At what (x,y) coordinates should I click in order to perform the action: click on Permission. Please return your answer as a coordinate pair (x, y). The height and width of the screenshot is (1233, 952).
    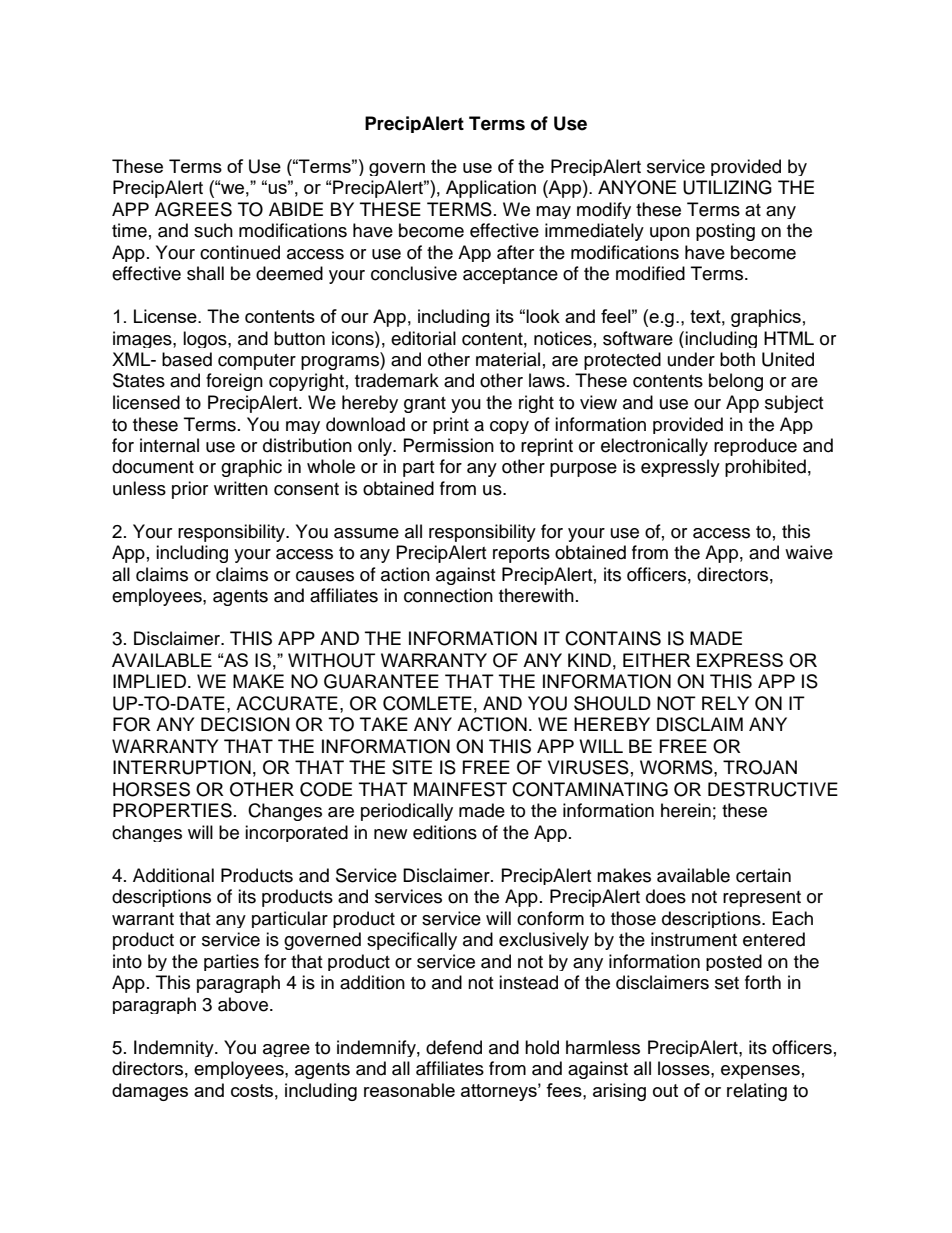
    Looking at the image, I should click on (449, 445).
